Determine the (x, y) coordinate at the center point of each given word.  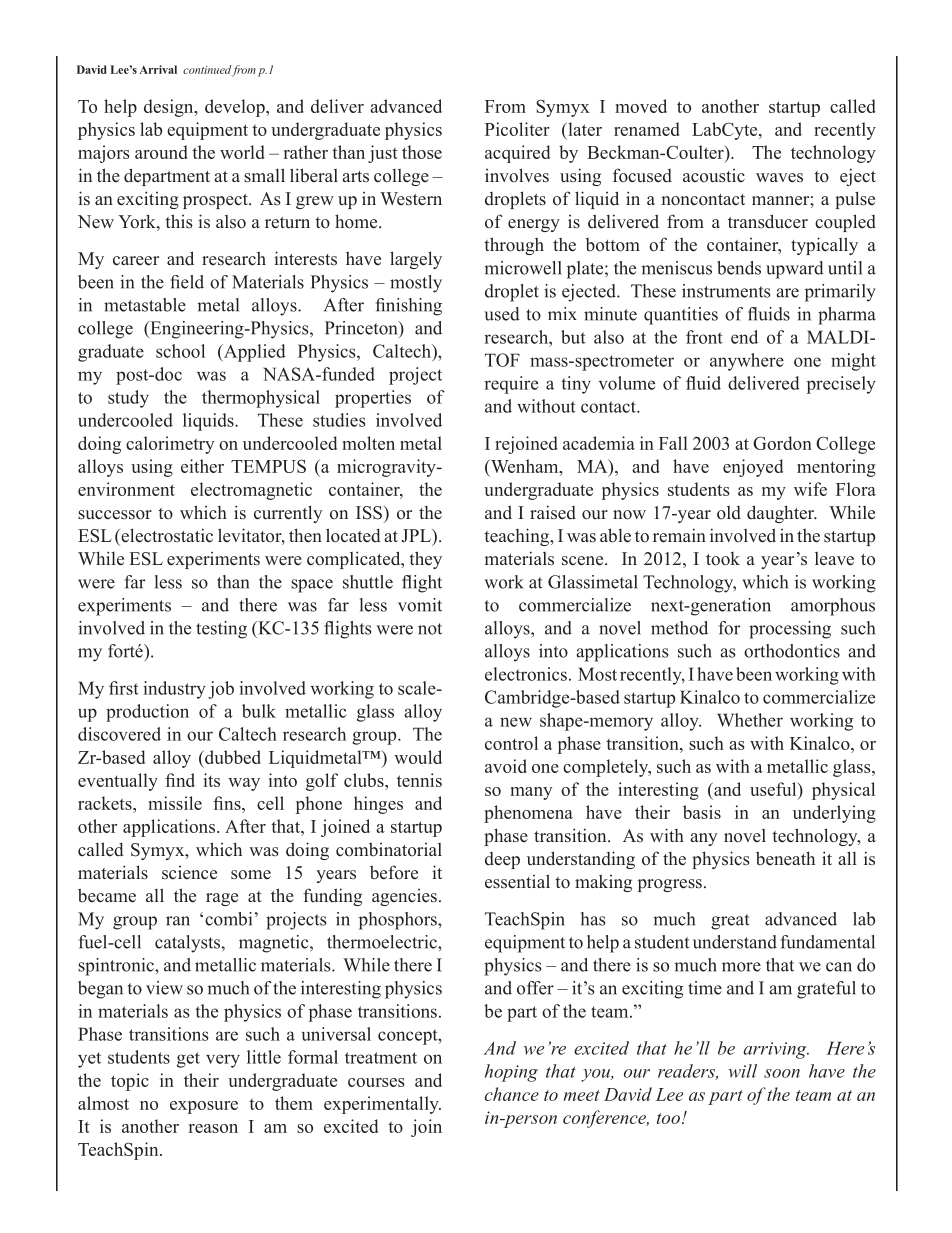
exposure (204, 1107)
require (511, 385)
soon (782, 1073)
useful (774, 789)
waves (779, 178)
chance (512, 1094)
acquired (517, 154)
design (170, 108)
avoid (506, 766)
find (180, 780)
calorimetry (170, 445)
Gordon (782, 443)
